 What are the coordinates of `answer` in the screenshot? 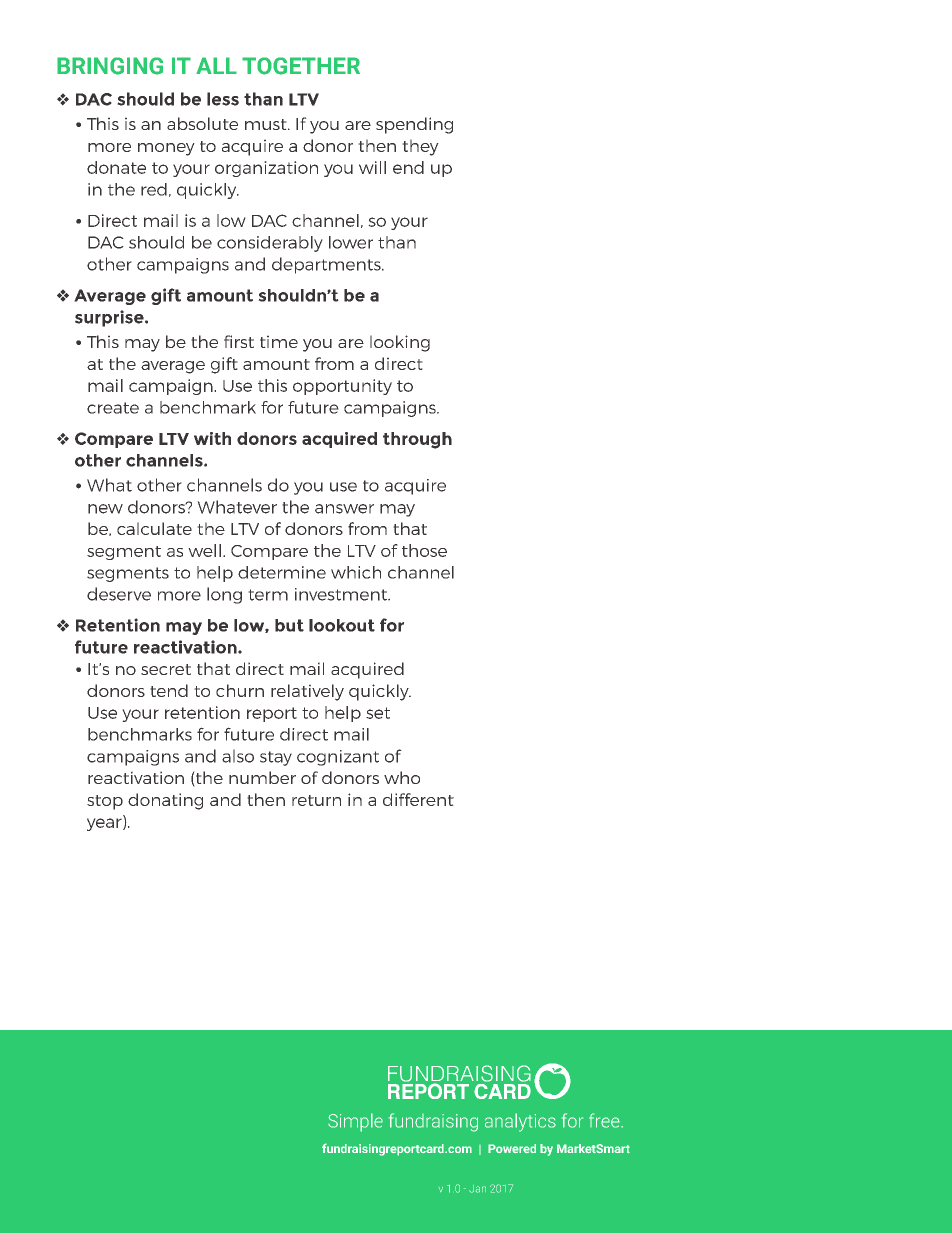 It's located at (344, 509).
